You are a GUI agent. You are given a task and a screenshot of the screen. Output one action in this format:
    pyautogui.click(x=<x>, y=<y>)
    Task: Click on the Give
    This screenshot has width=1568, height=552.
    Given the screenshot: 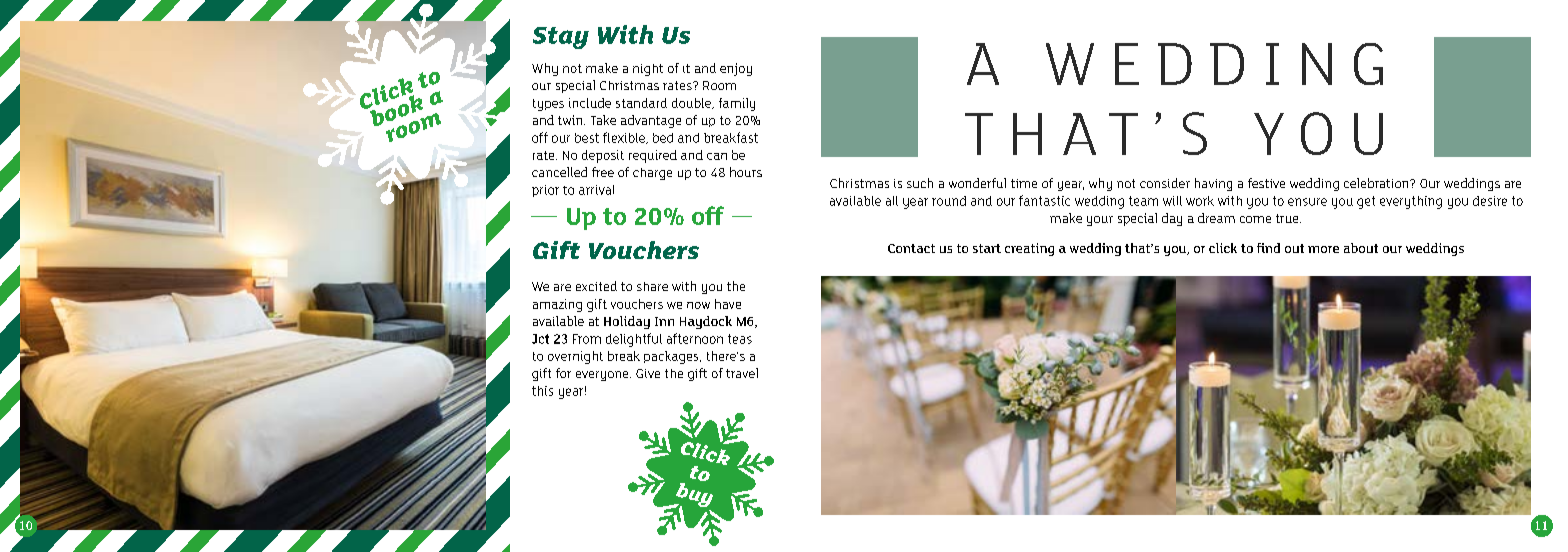 What is the action you would take?
    pyautogui.click(x=648, y=373)
